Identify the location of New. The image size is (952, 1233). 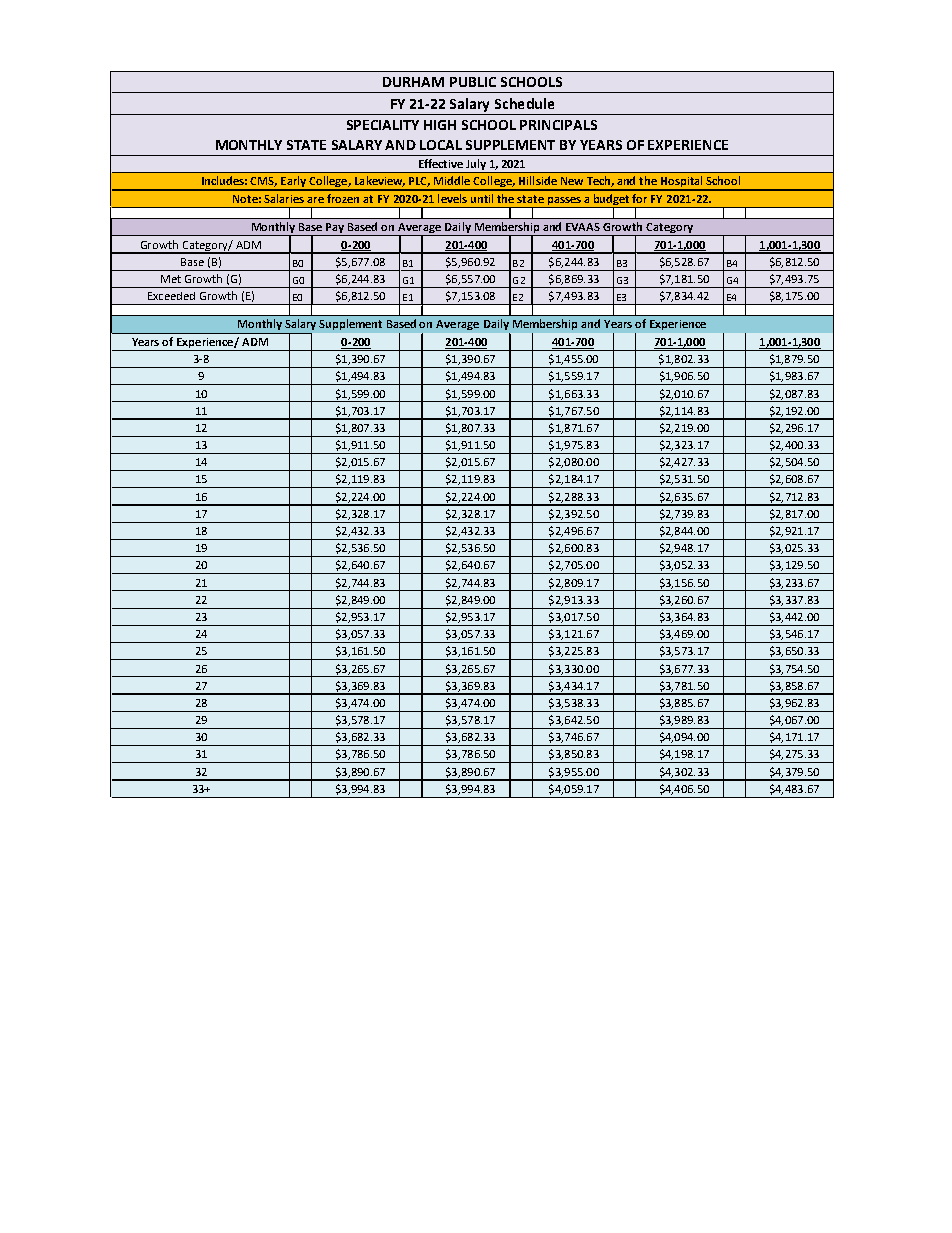
(572, 181).
